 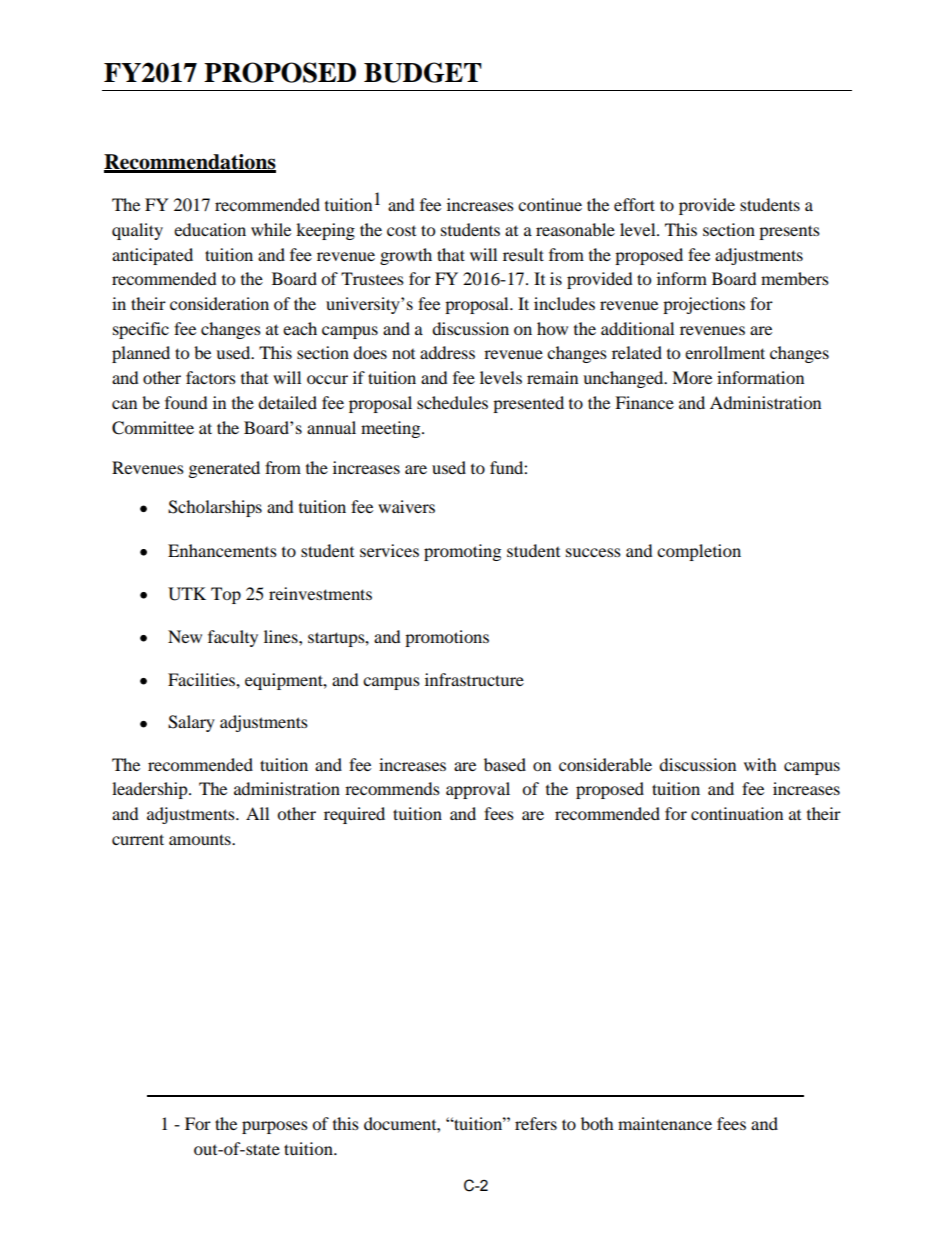 I want to click on effort, so click(x=634, y=204).
